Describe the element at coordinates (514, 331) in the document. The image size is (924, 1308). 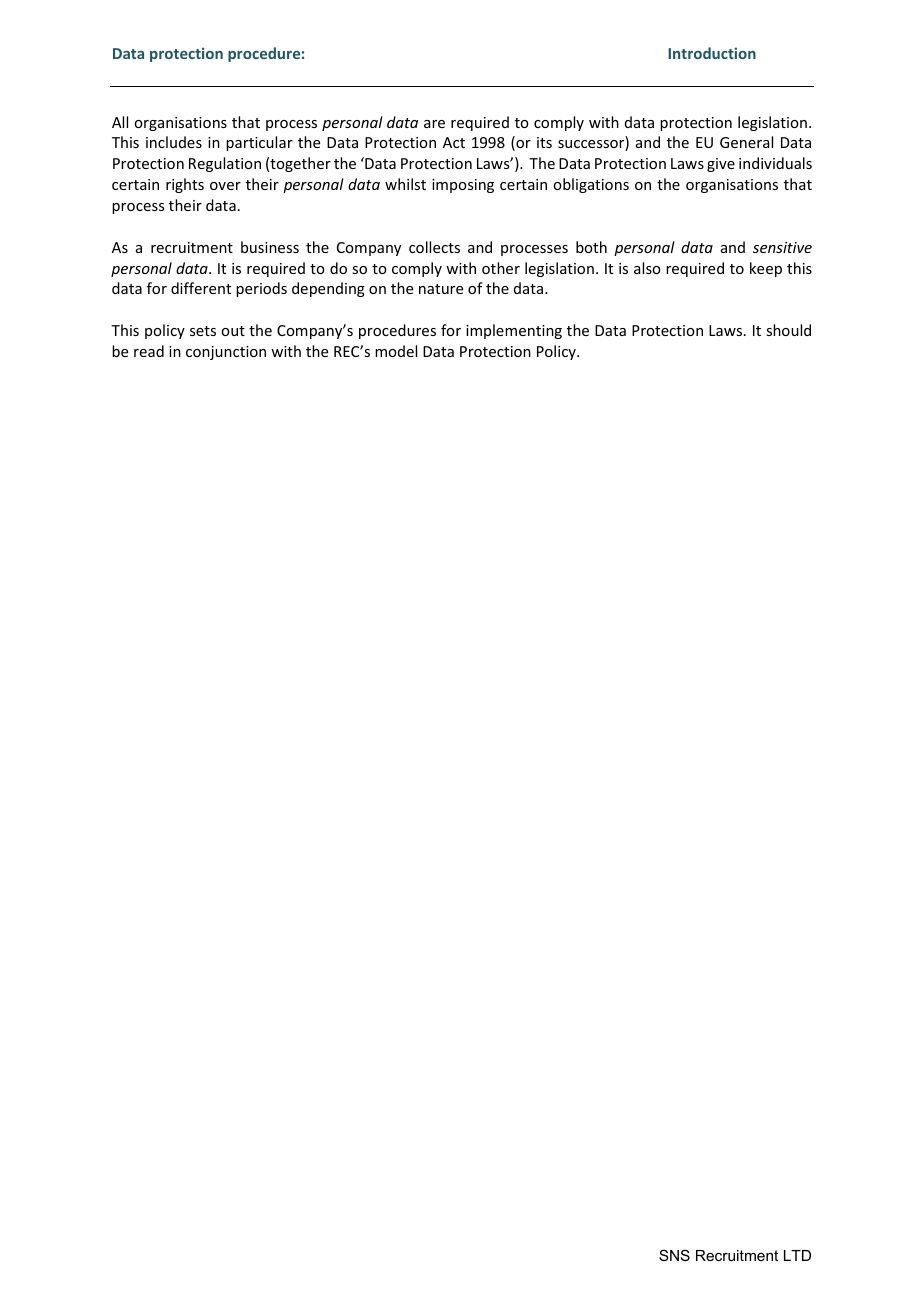
I see `implementing` at that location.
